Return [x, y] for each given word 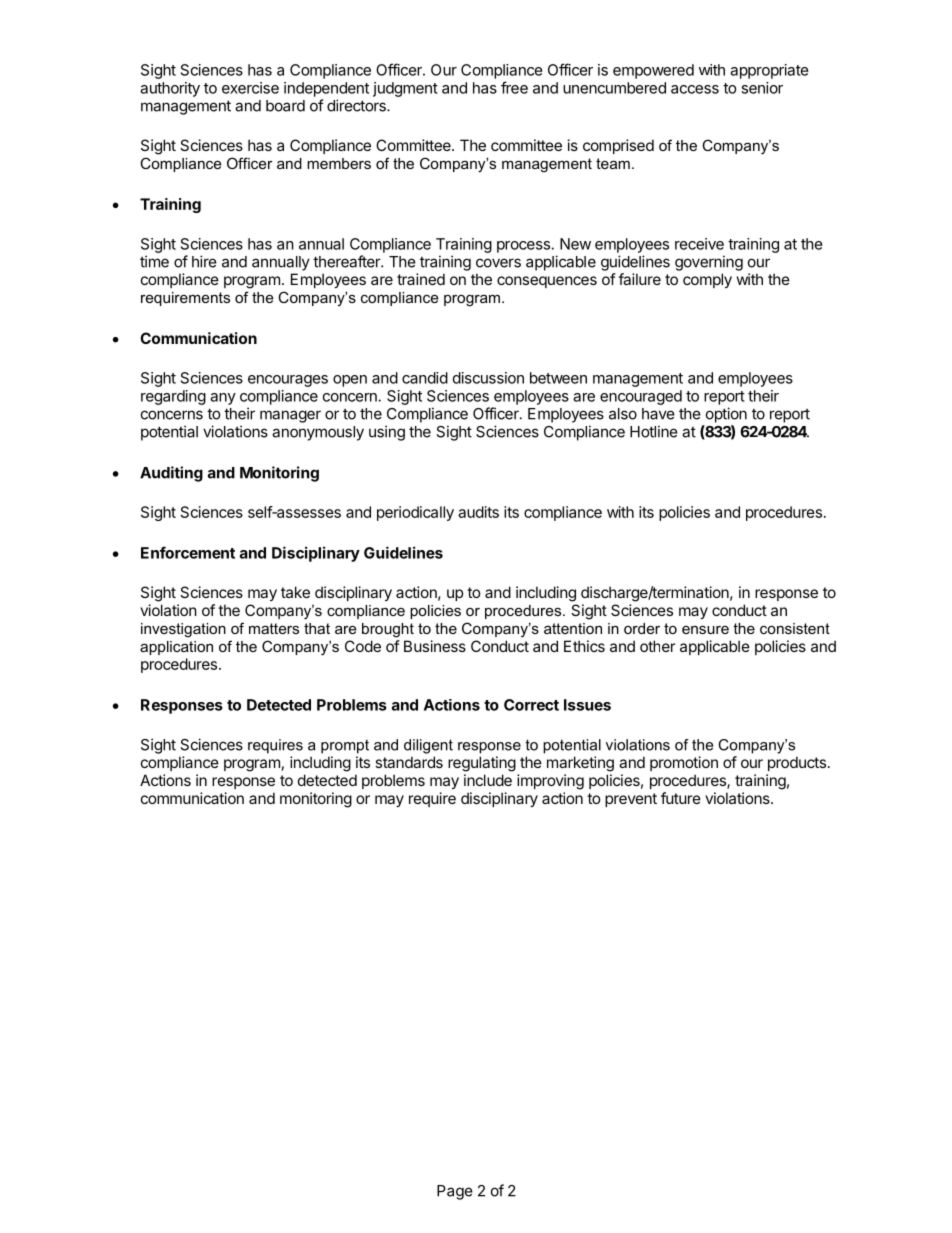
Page [455, 1192]
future [681, 798]
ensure [705, 629]
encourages [288, 381]
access [695, 89]
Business [435, 646]
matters [274, 628]
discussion [488, 378]
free [514, 87]
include [488, 780]
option [726, 415]
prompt [345, 747]
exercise [250, 88]
